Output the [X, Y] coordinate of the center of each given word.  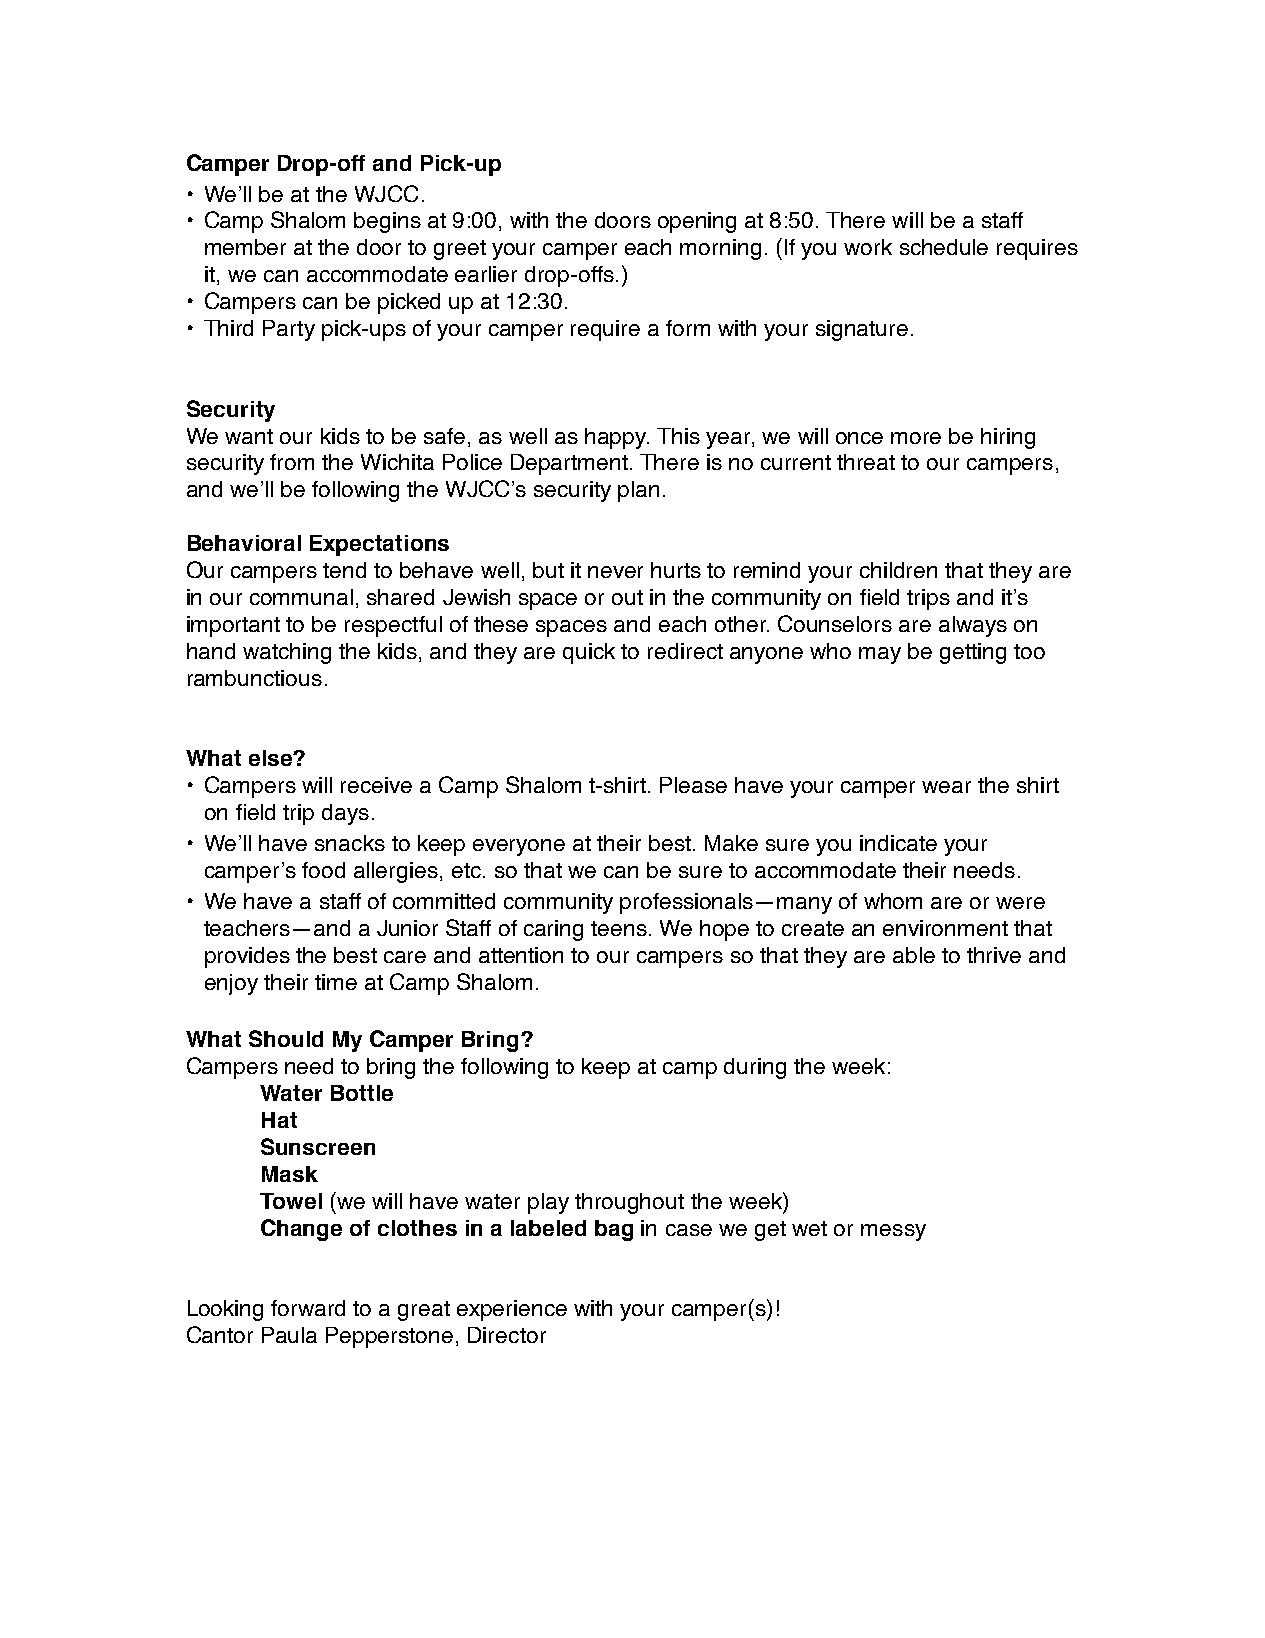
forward [308, 1308]
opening [697, 222]
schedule [944, 247]
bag [614, 1230]
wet [809, 1228]
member [245, 247]
